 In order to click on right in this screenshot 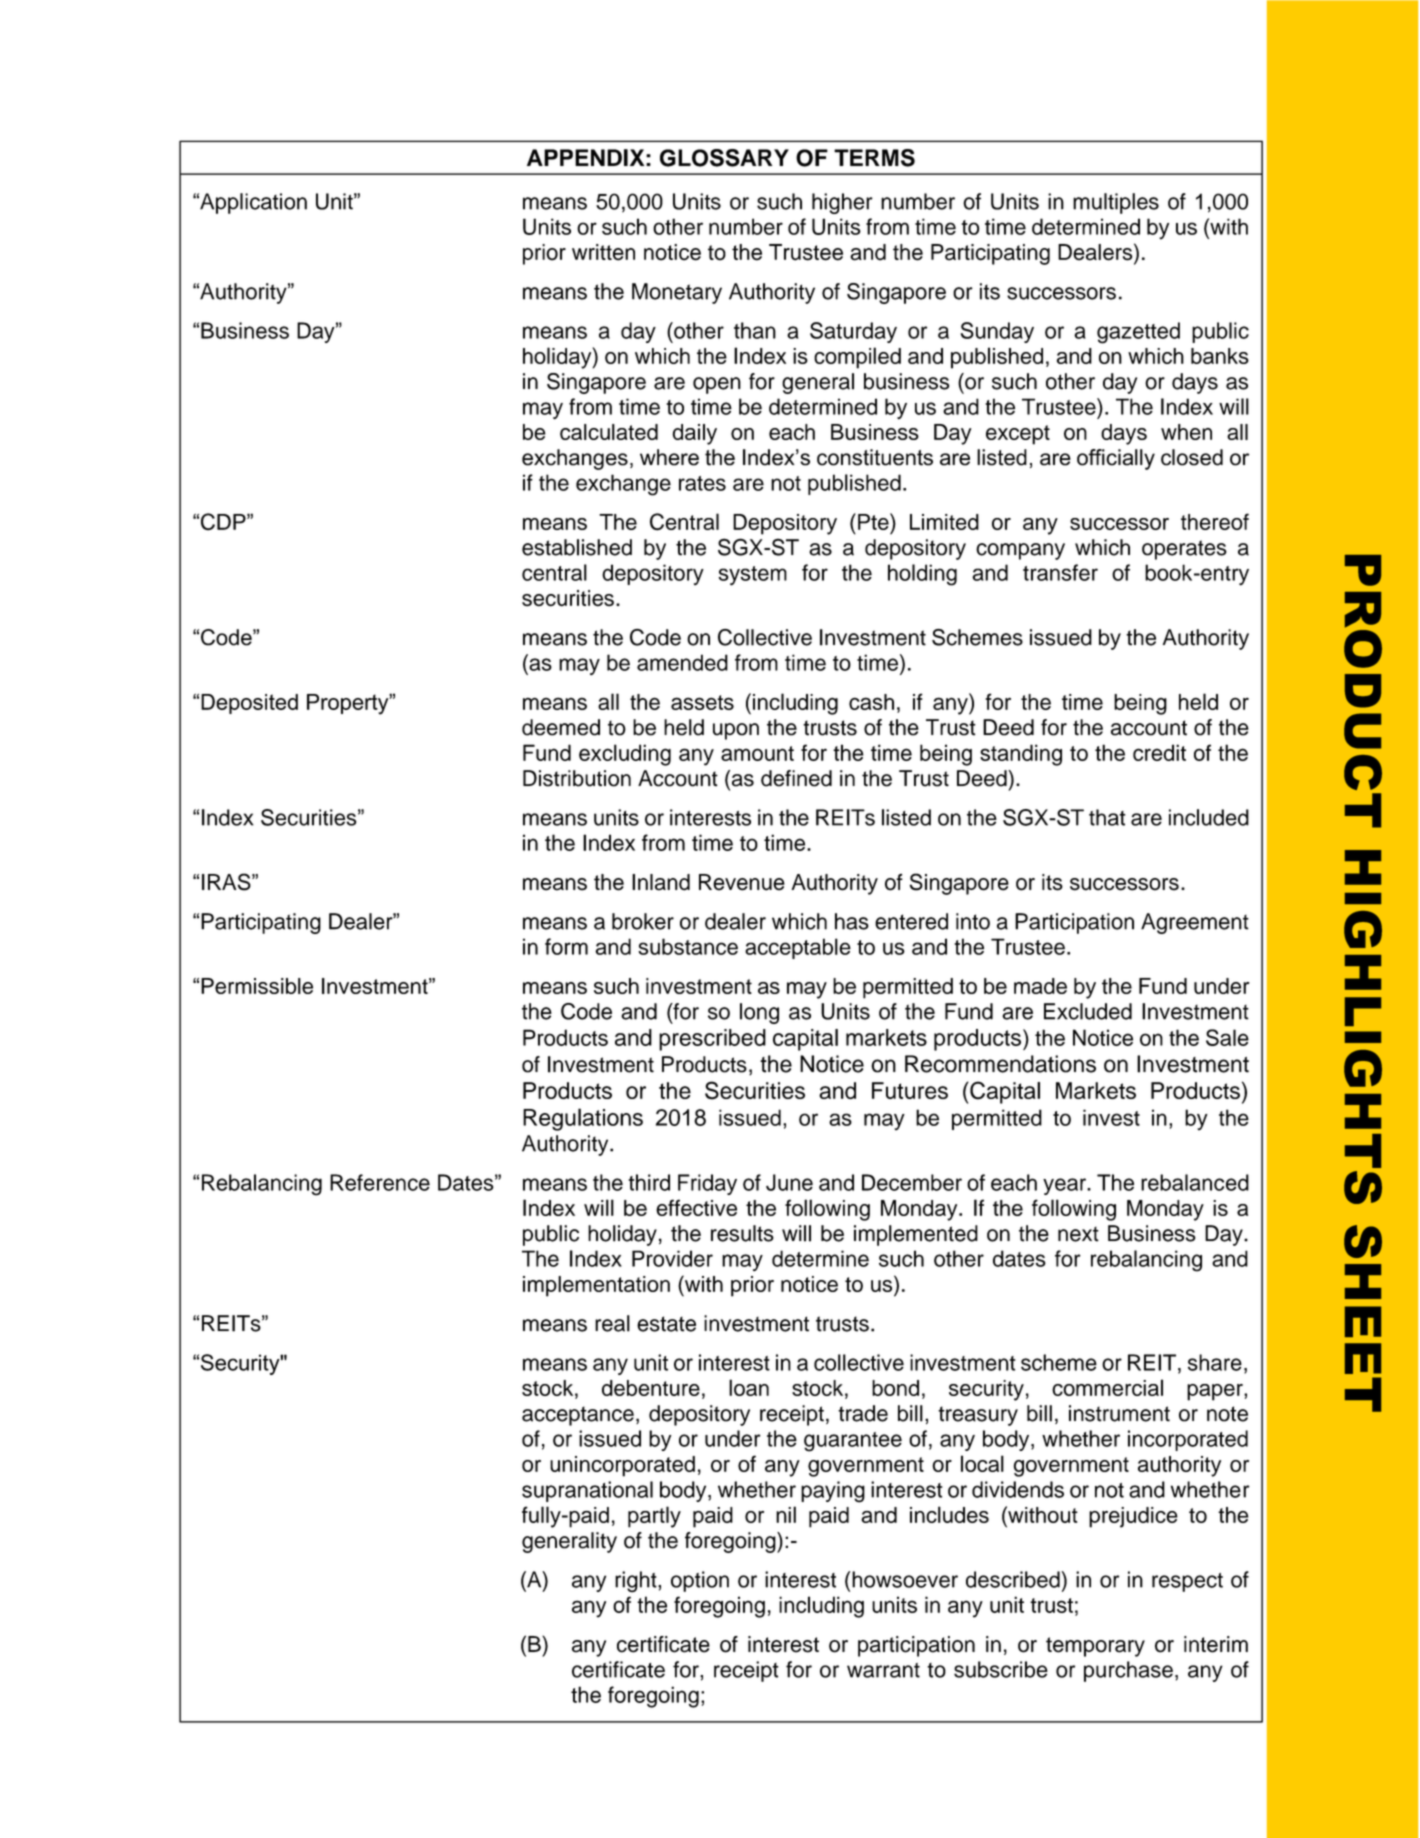, I will do `click(637, 1582)`.
